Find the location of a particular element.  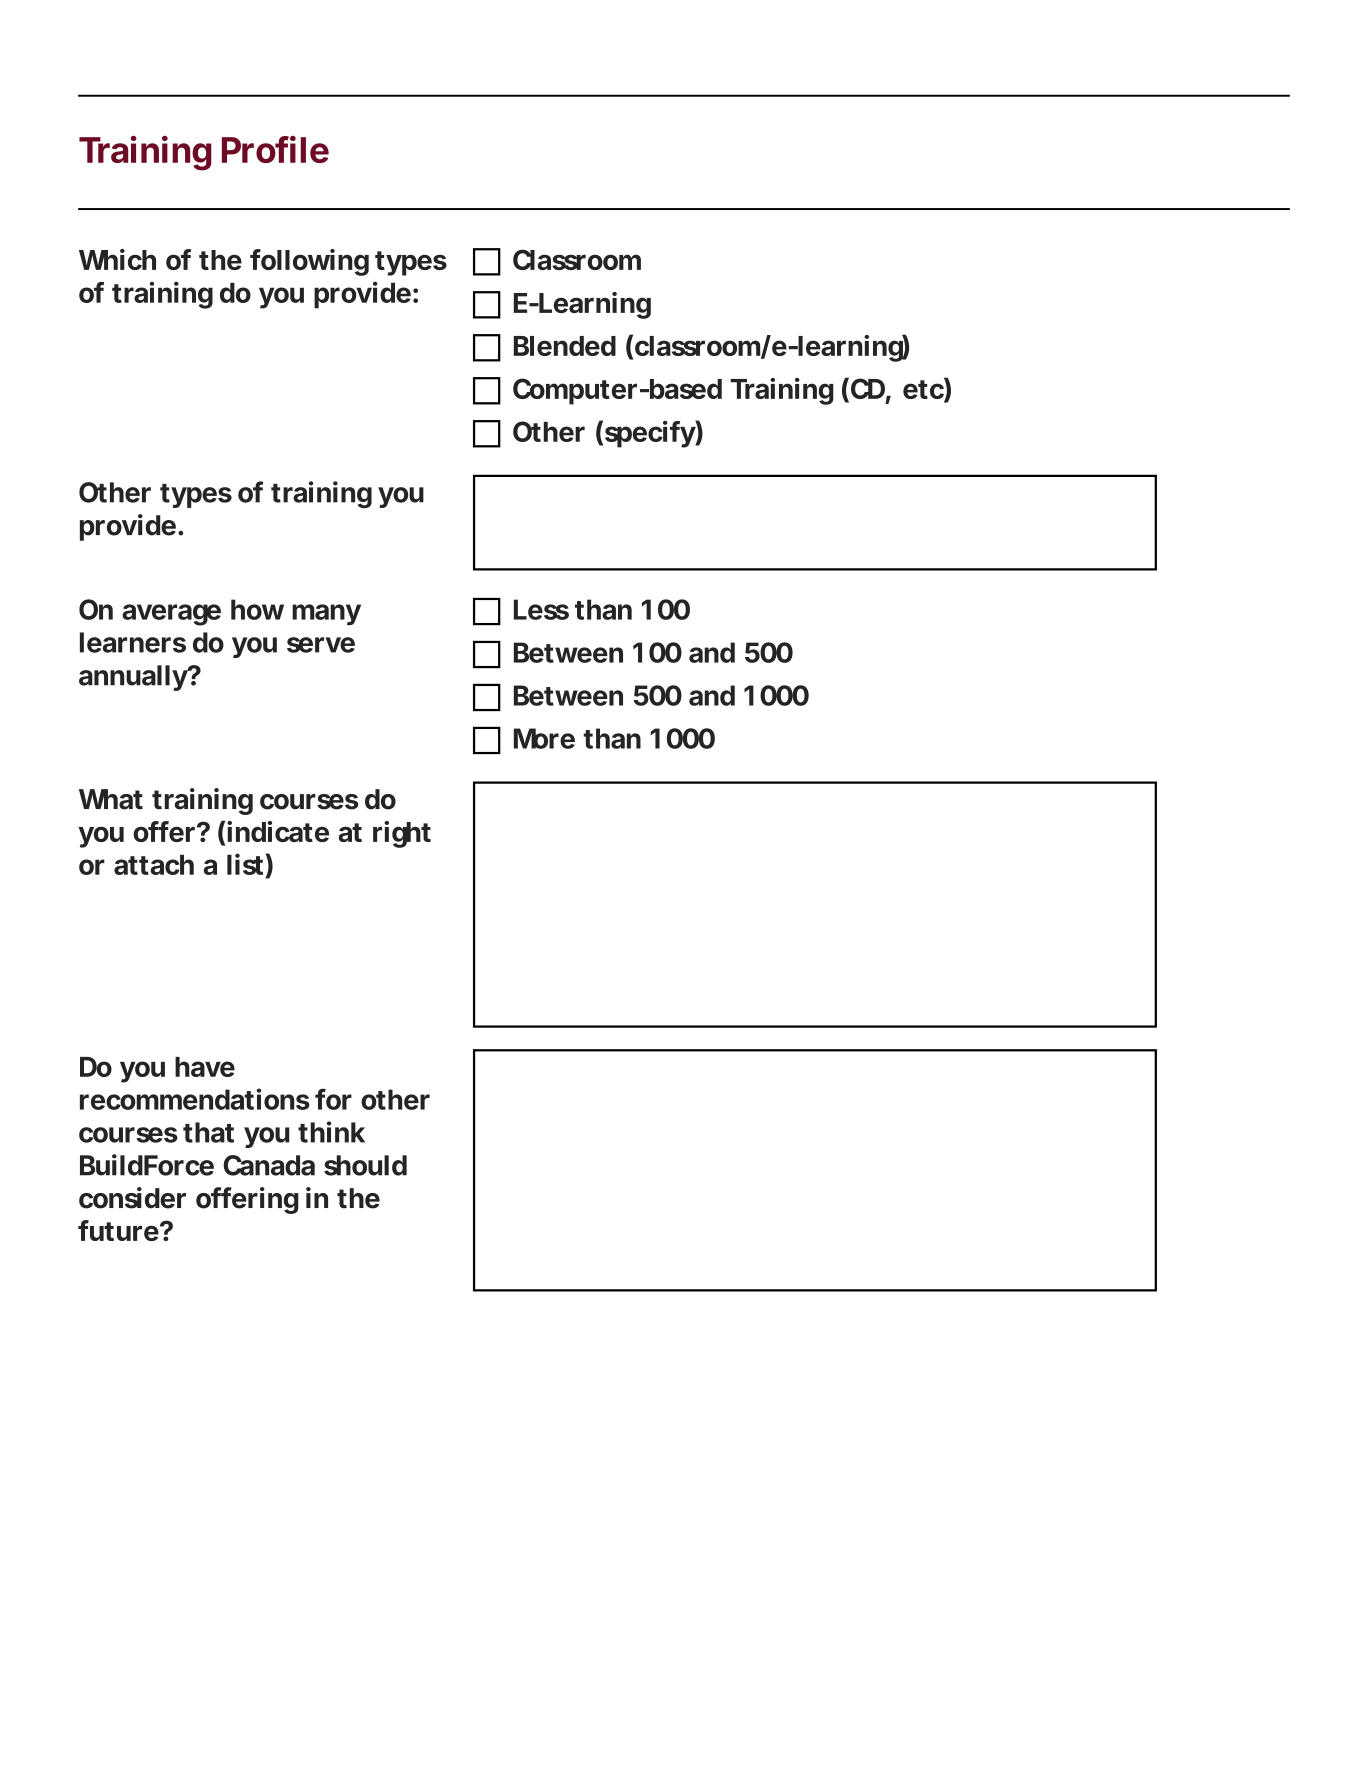

think is located at coordinates (331, 1132).
